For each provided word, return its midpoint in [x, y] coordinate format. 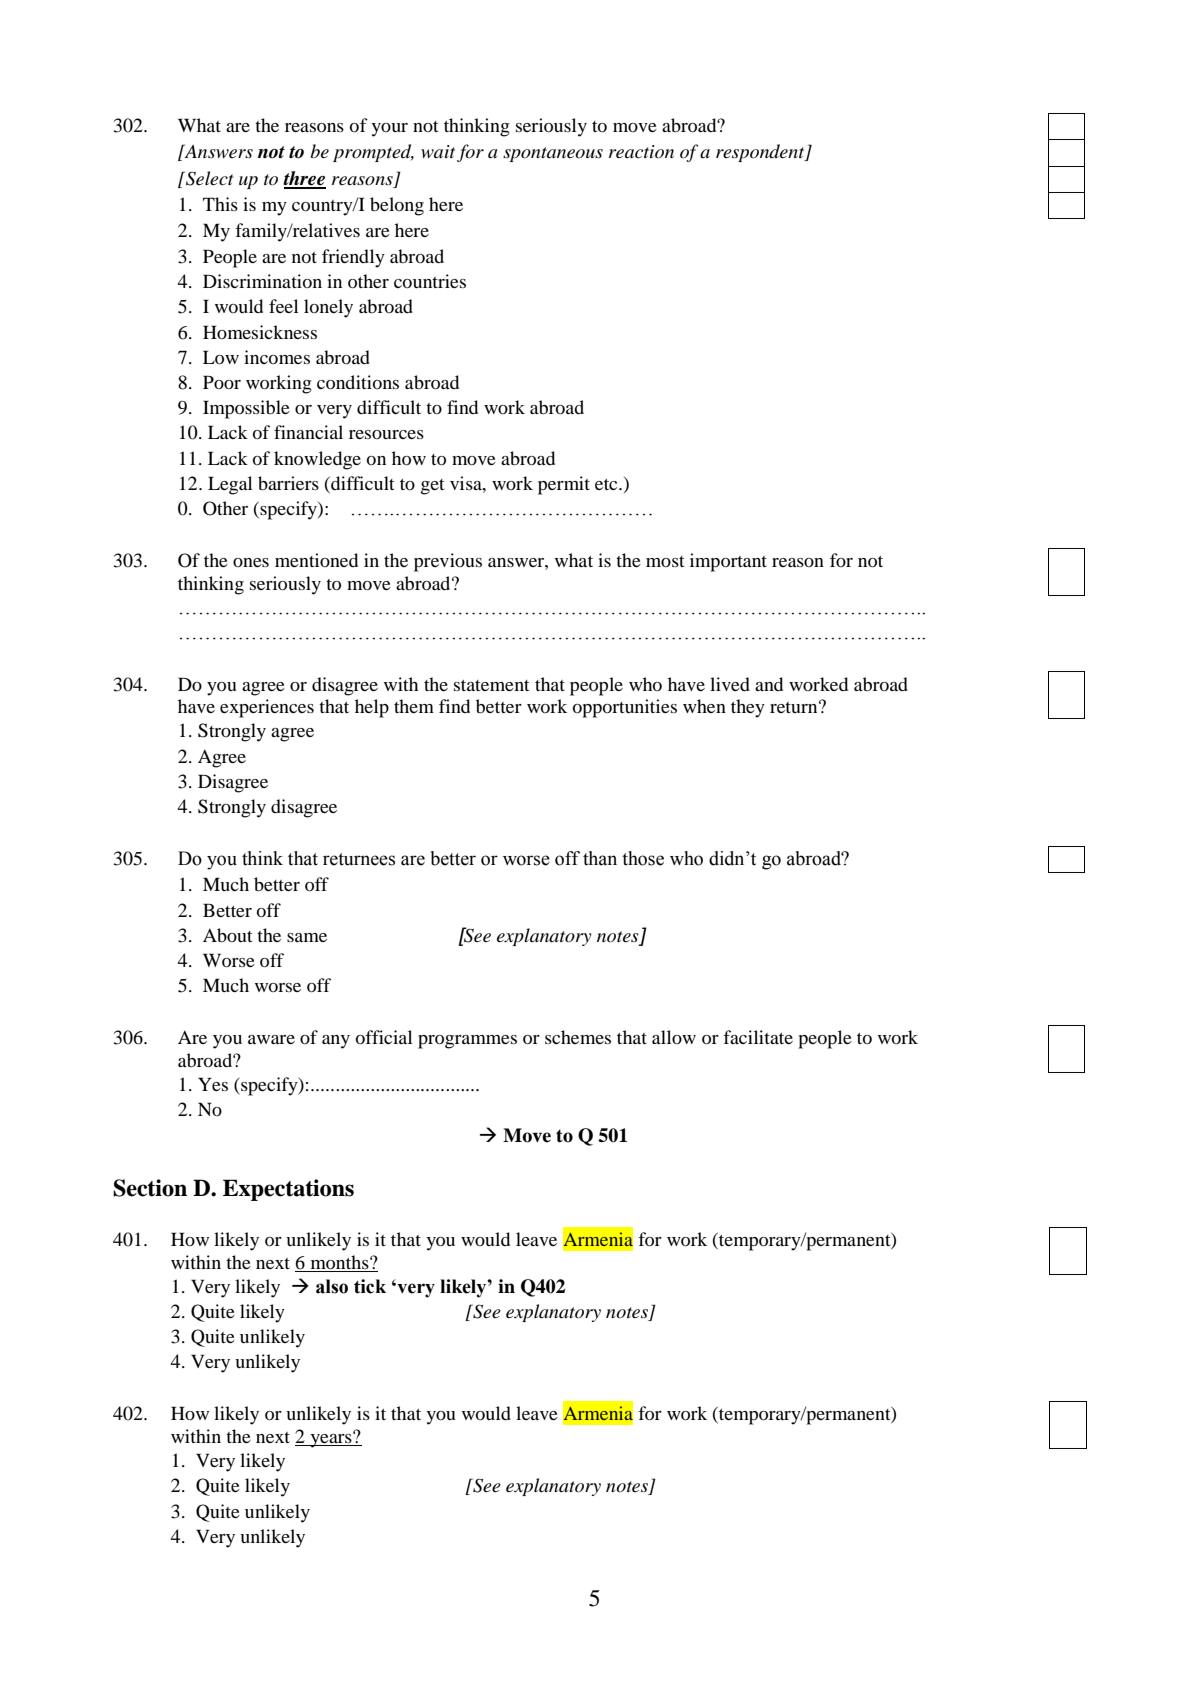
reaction [641, 152]
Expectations [288, 1190]
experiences [267, 708]
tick [370, 1286]
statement [491, 685]
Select [208, 178]
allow [674, 1037]
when [704, 706]
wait [438, 151]
